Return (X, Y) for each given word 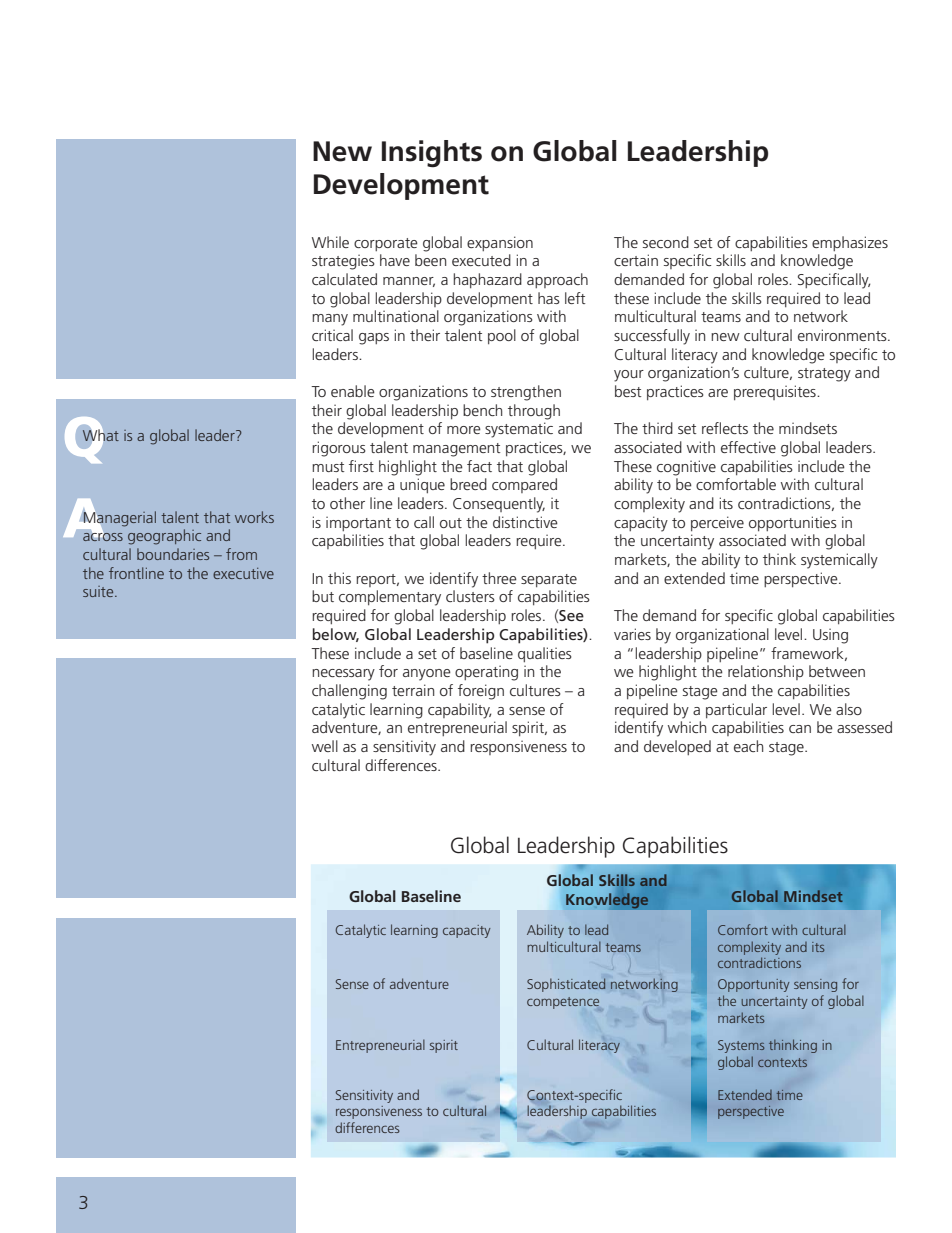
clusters (470, 596)
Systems (741, 1046)
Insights (432, 154)
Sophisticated (566, 985)
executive (243, 573)
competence (564, 1004)
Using (830, 636)
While (330, 242)
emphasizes (850, 243)
